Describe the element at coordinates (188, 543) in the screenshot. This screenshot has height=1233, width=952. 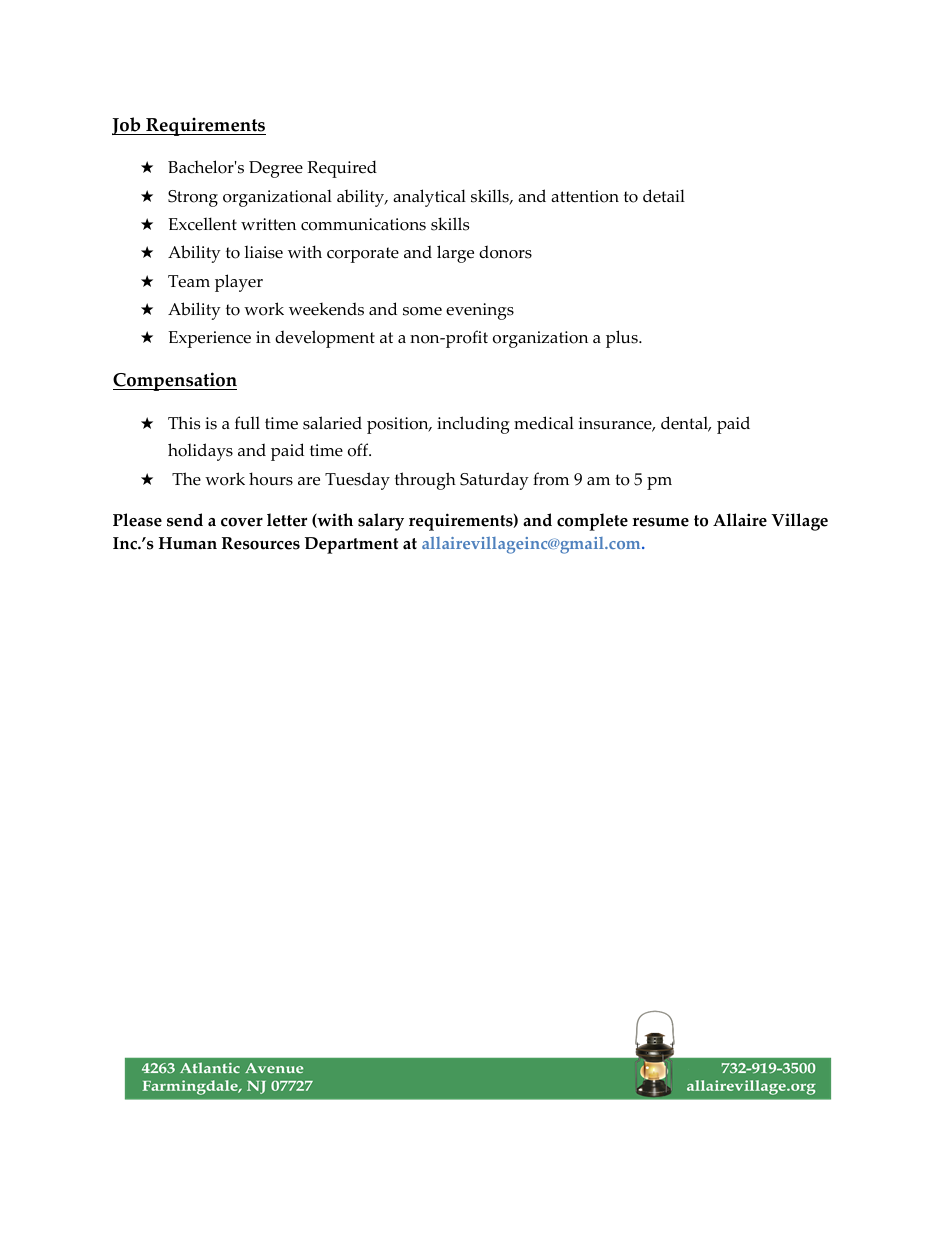
I see `Human` at that location.
